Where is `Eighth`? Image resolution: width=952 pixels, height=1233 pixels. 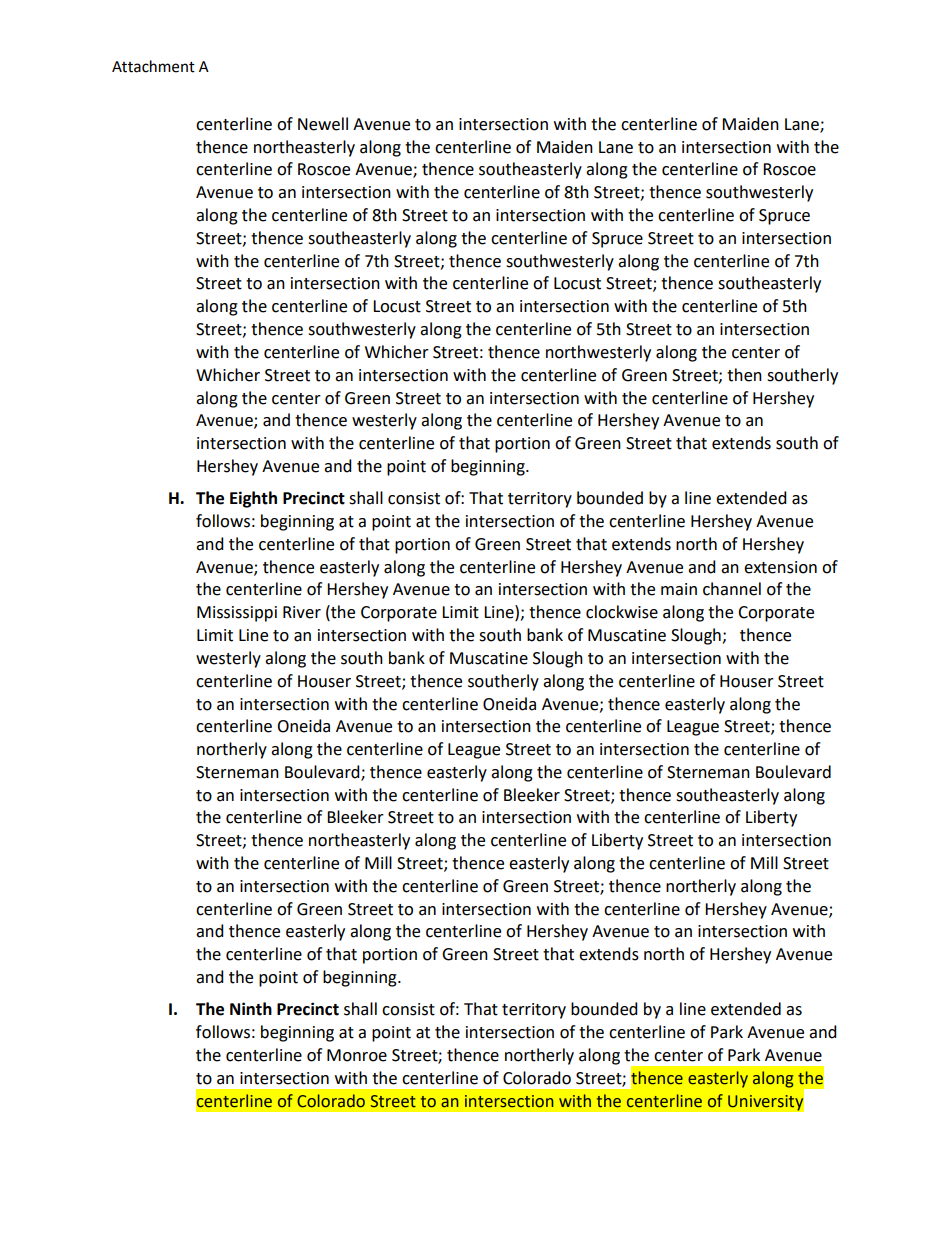 Eighth is located at coordinates (253, 499).
